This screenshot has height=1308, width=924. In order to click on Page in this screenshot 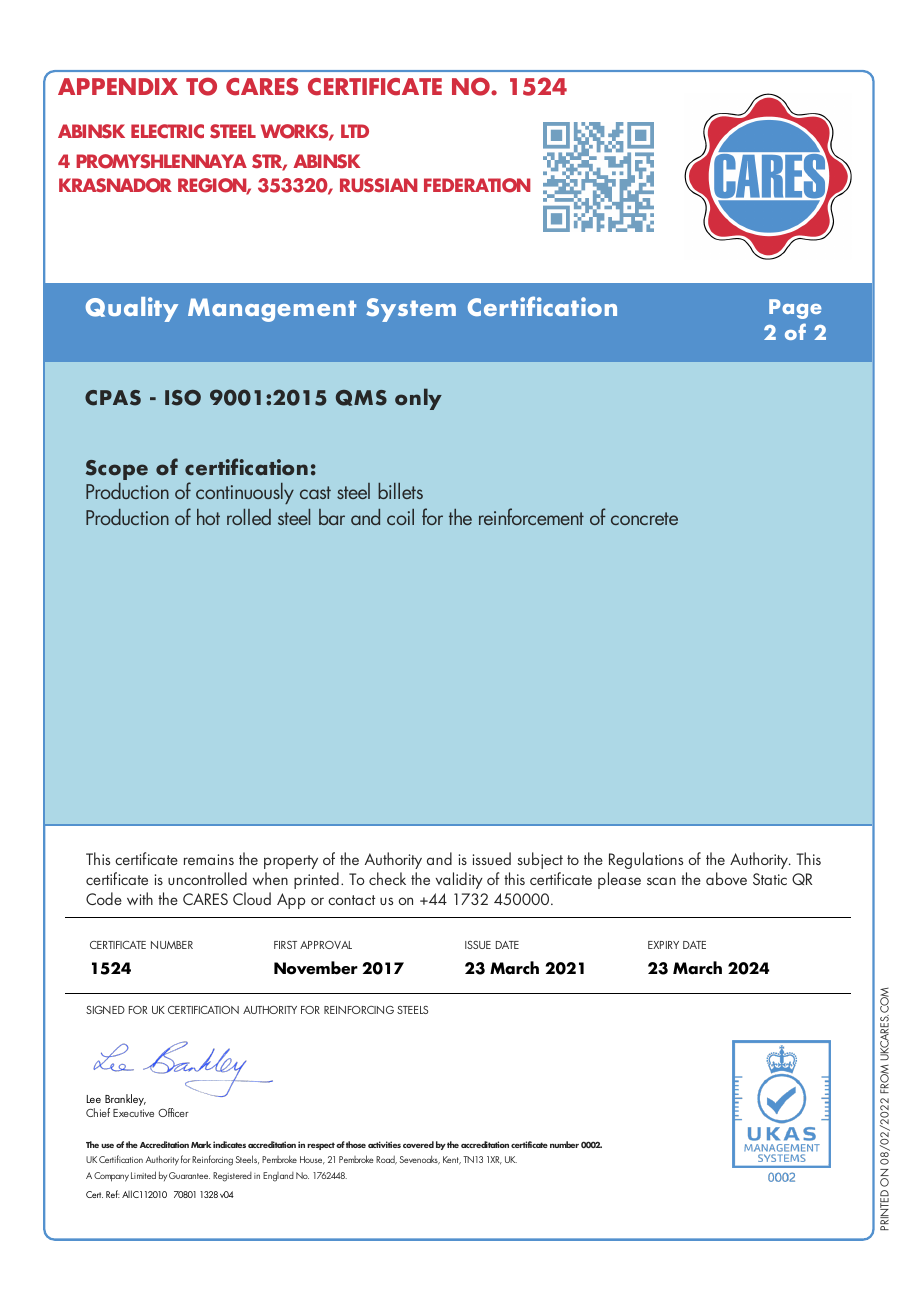, I will do `click(795, 309)`.
